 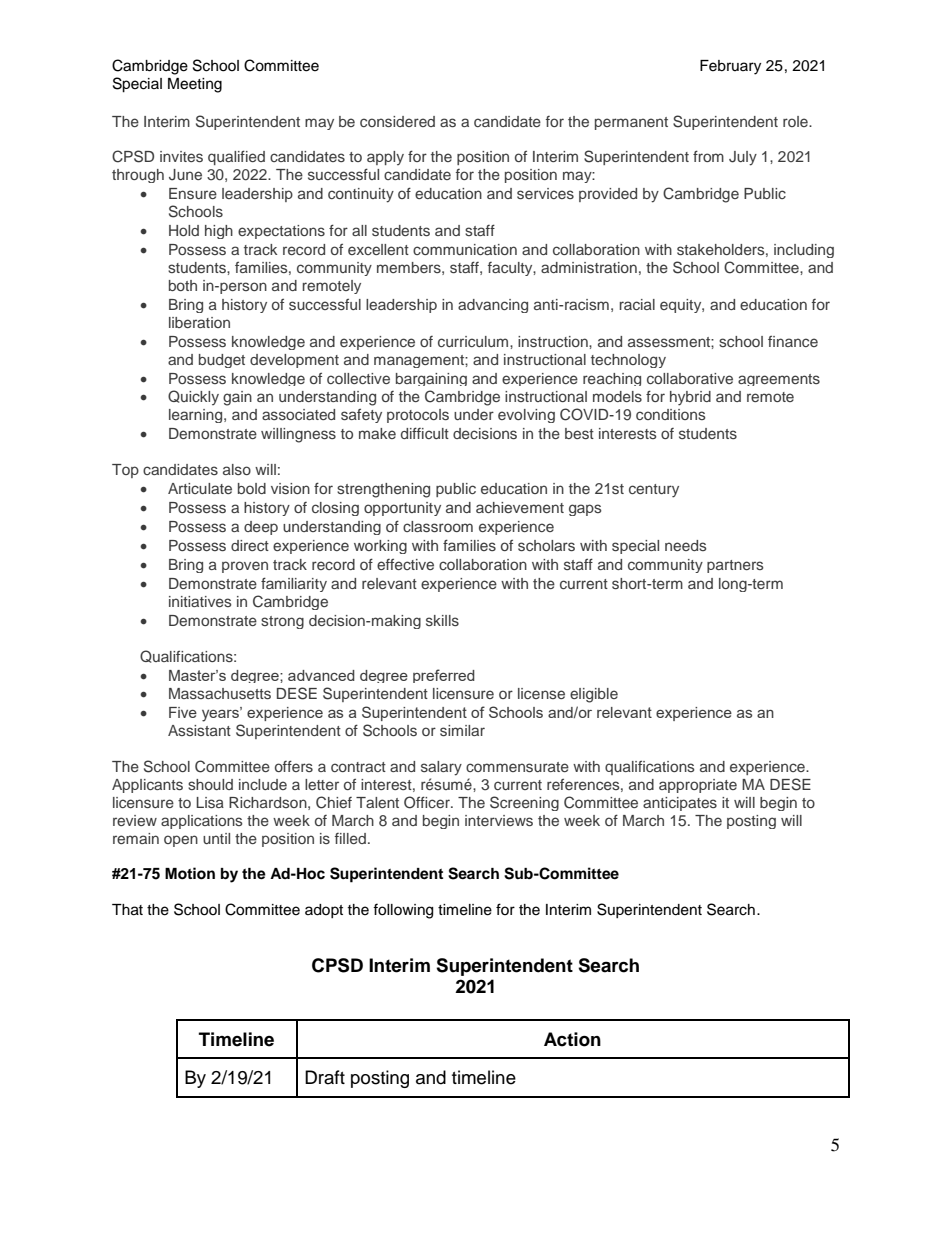 What do you see at coordinates (462, 730) in the screenshot?
I see `similar` at bounding box center [462, 730].
